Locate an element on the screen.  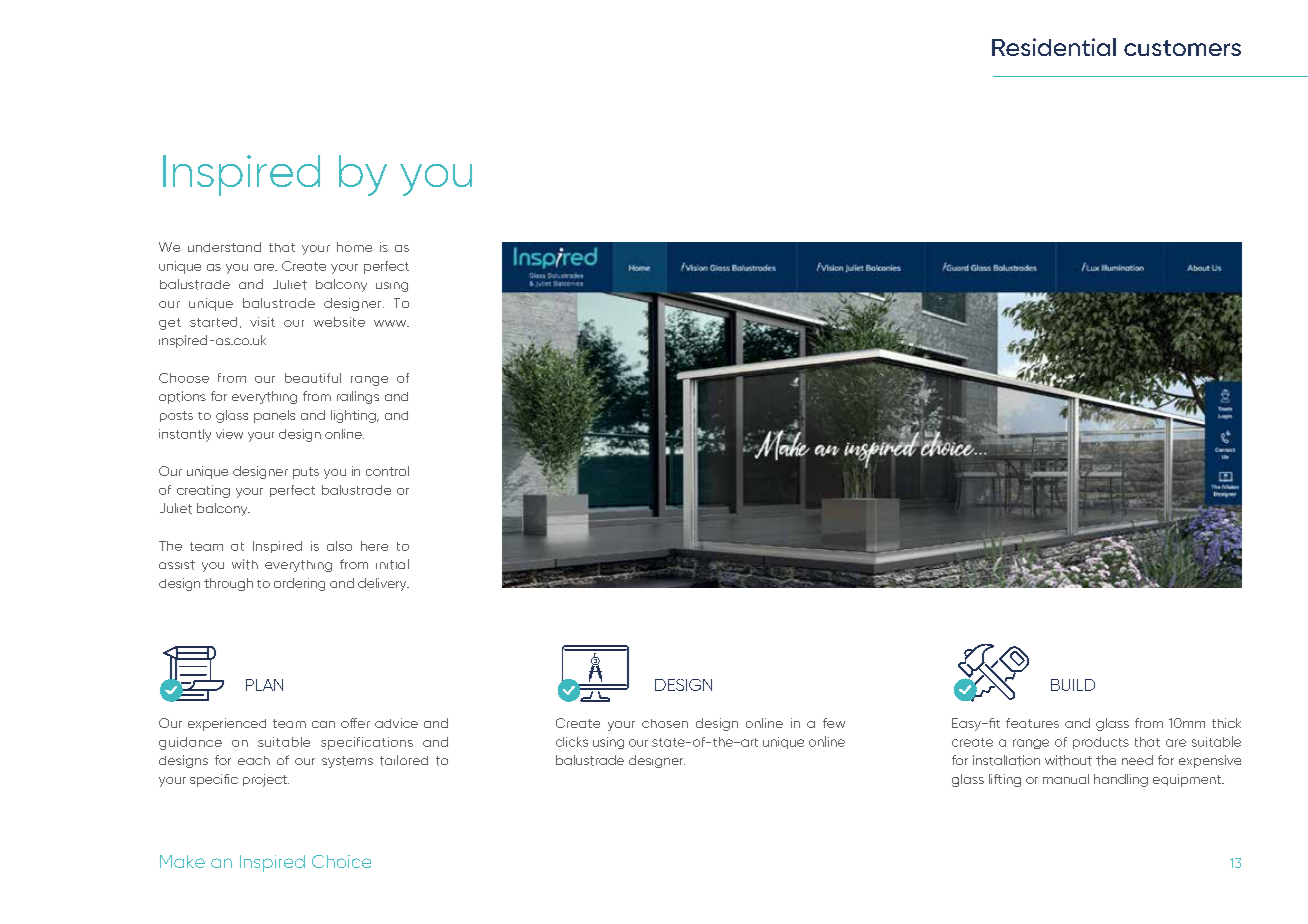
www is located at coordinates (391, 323).
